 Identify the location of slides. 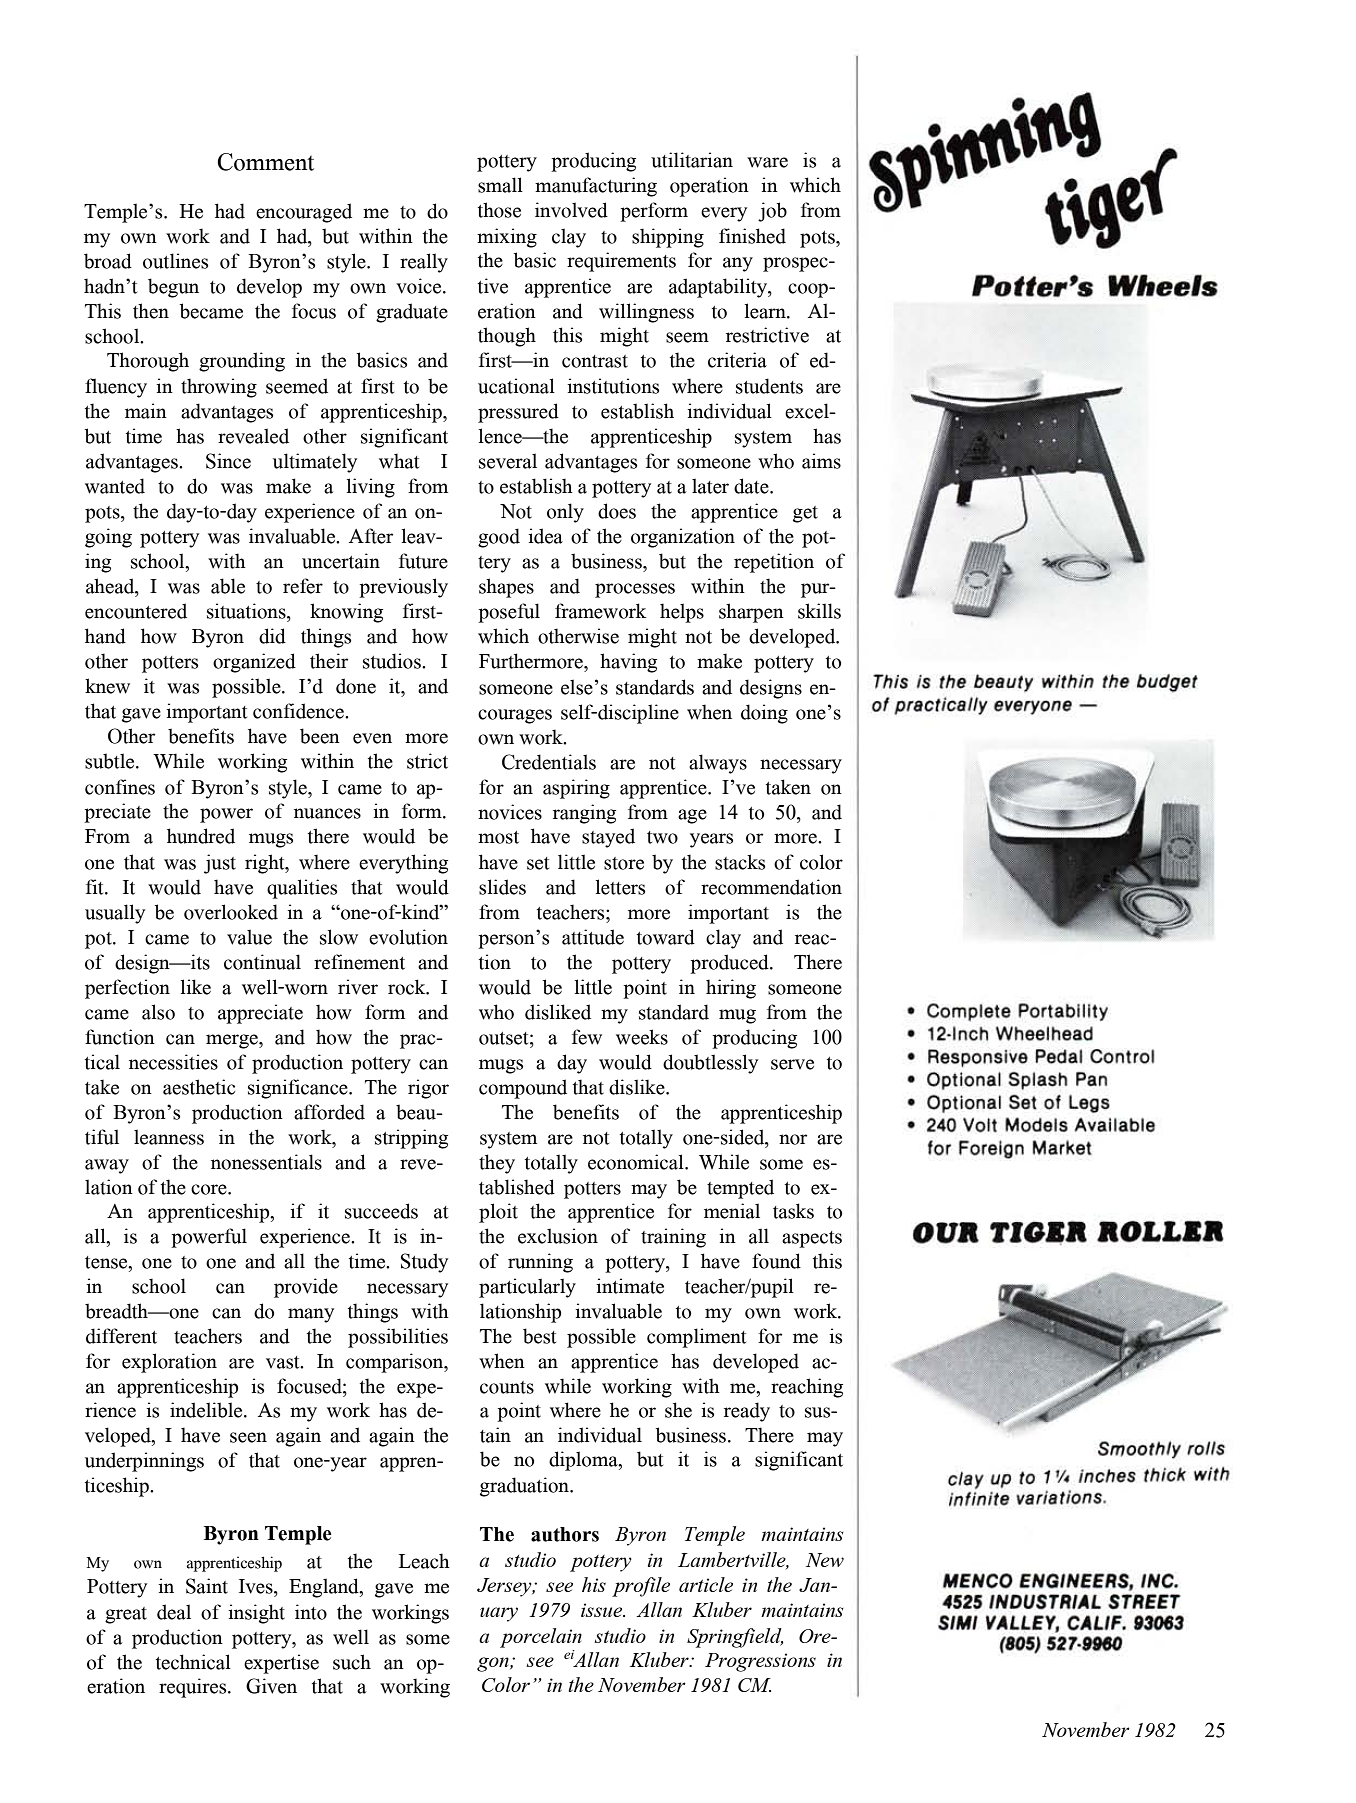
(502, 887).
